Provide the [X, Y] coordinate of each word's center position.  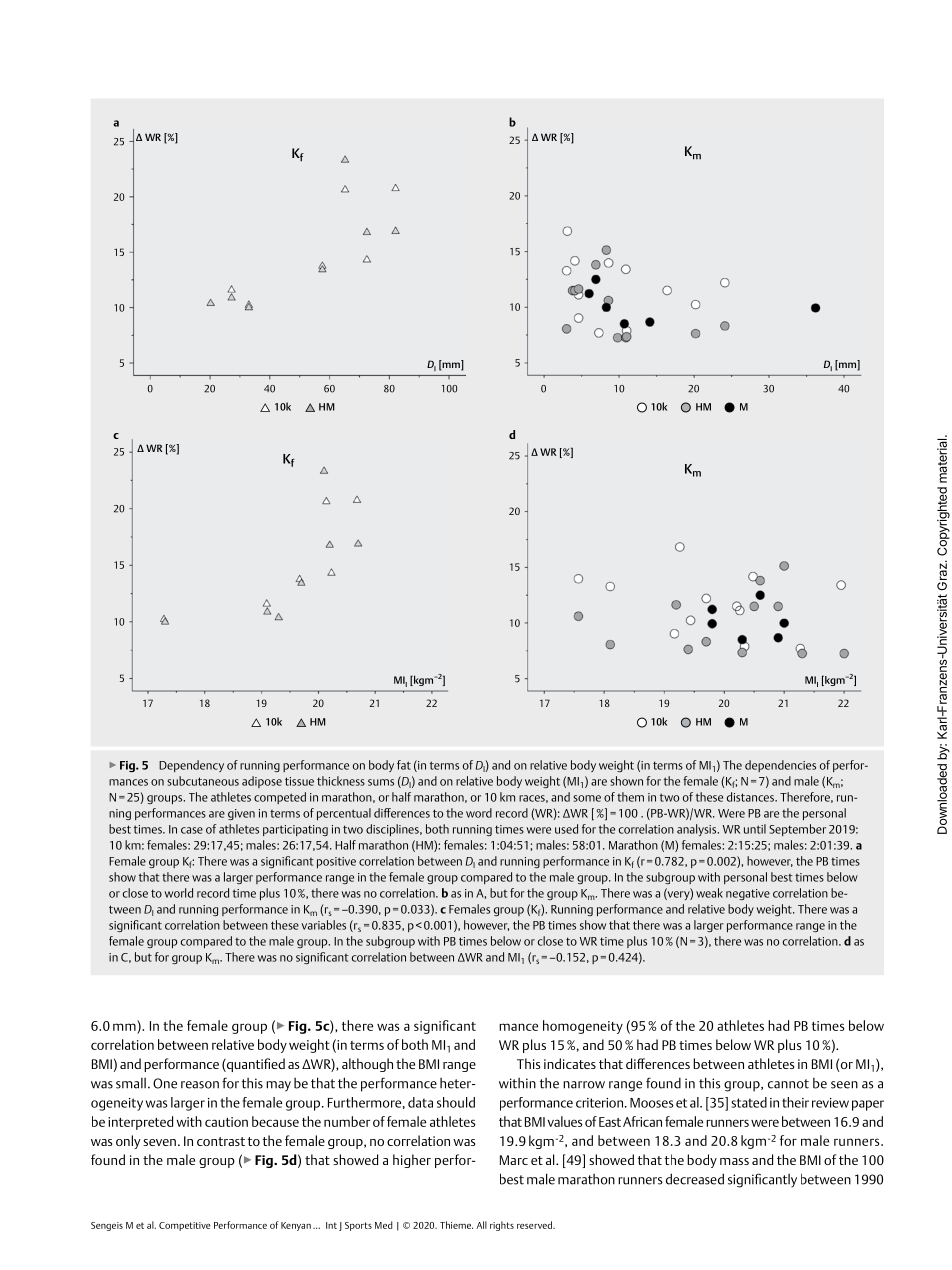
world [179, 893]
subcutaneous [203, 781]
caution [226, 1122]
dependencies [780, 766]
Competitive [185, 1226]
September [797, 830]
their [795, 1102]
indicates [570, 1063]
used [566, 829]
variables [324, 925]
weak [709, 893]
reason [200, 1085]
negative [748, 894]
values [565, 1121]
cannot [788, 1084]
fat [404, 765]
